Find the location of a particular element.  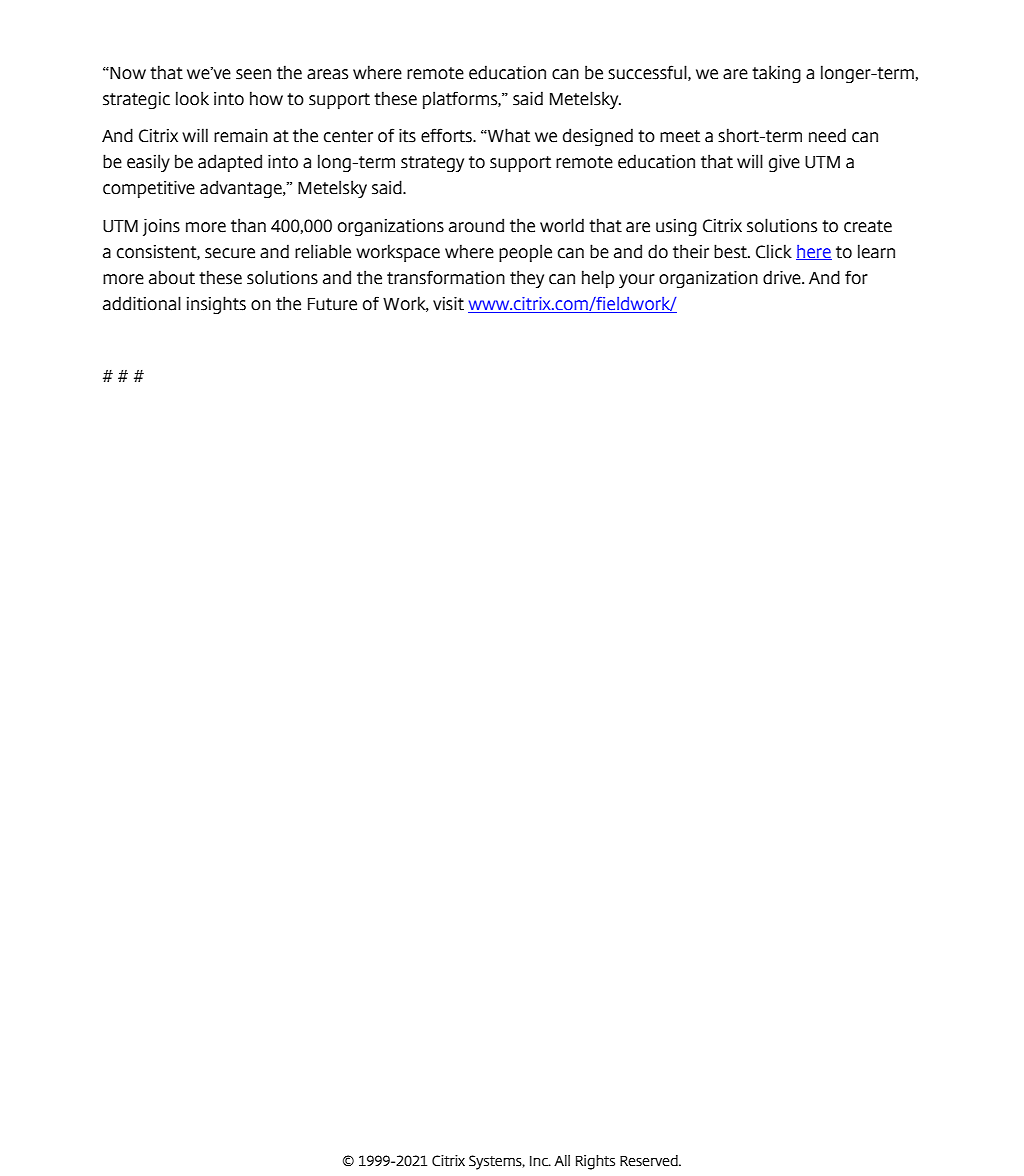

taking is located at coordinates (776, 74).
